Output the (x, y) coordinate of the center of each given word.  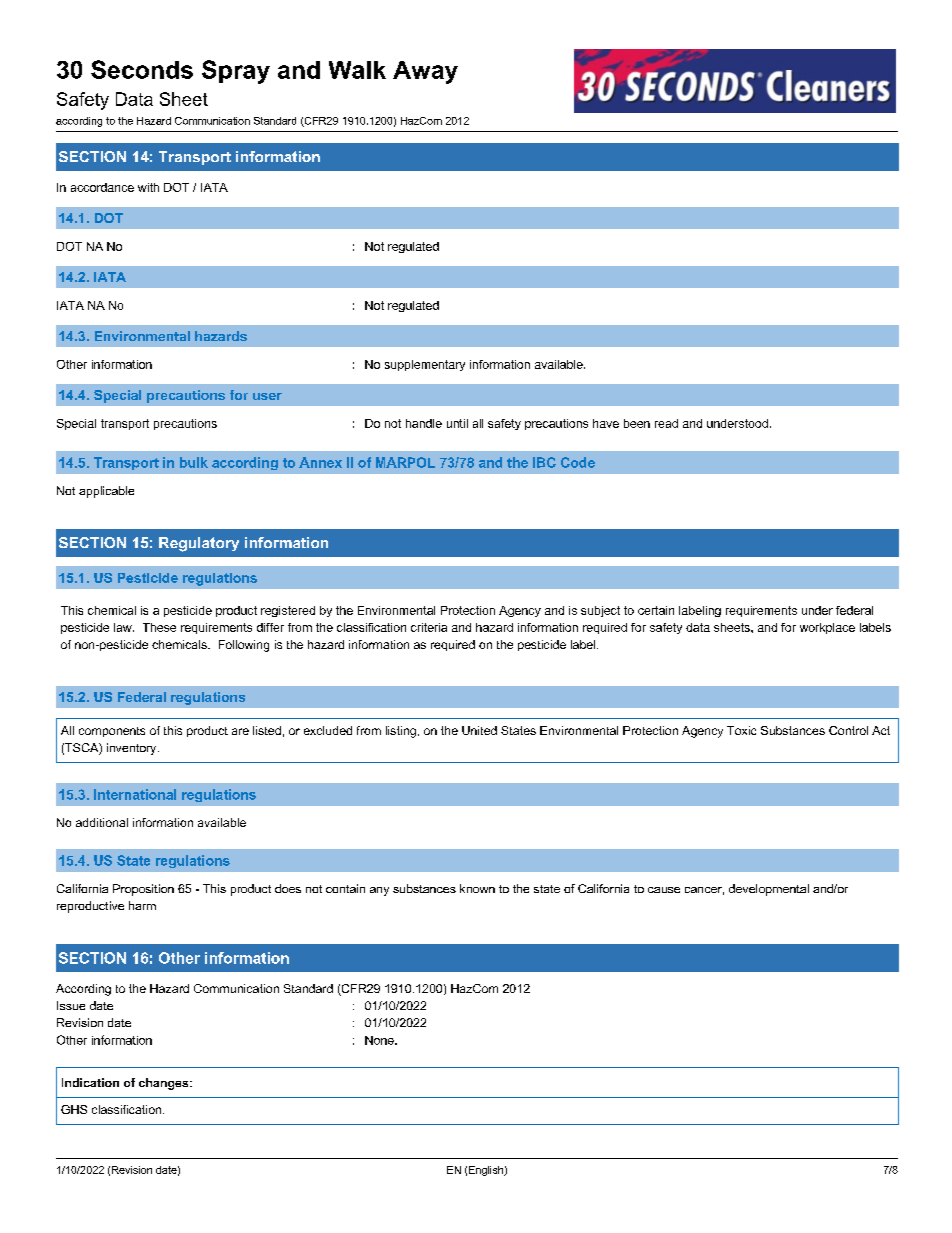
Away (425, 72)
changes (165, 1084)
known (477, 888)
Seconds (142, 69)
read (666, 423)
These (159, 627)
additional (102, 822)
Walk (357, 70)
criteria (429, 627)
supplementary (425, 365)
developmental (769, 890)
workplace (827, 628)
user (267, 396)
